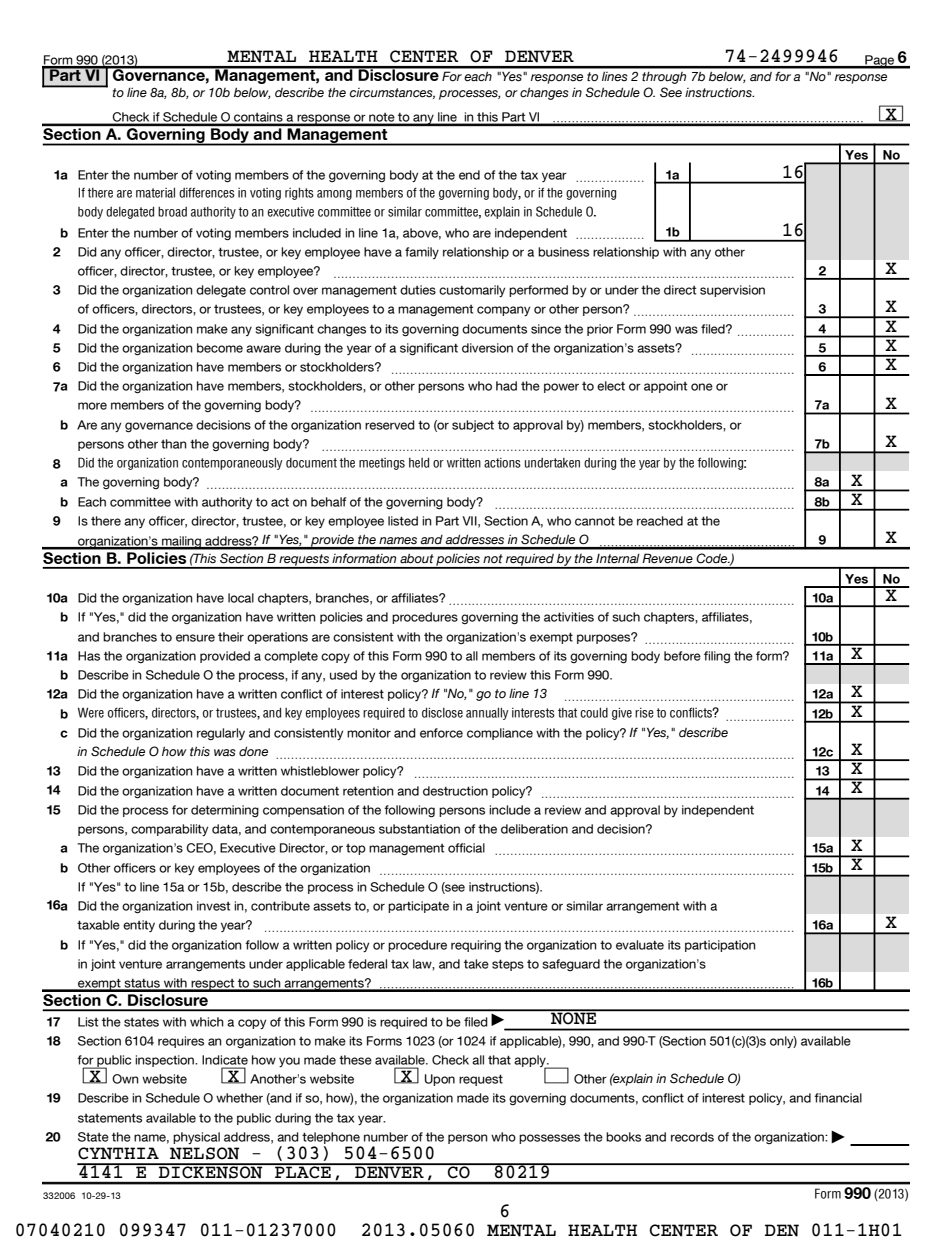  Describe the element at coordinates (169, 830) in the screenshot. I see `comparability` at that location.
